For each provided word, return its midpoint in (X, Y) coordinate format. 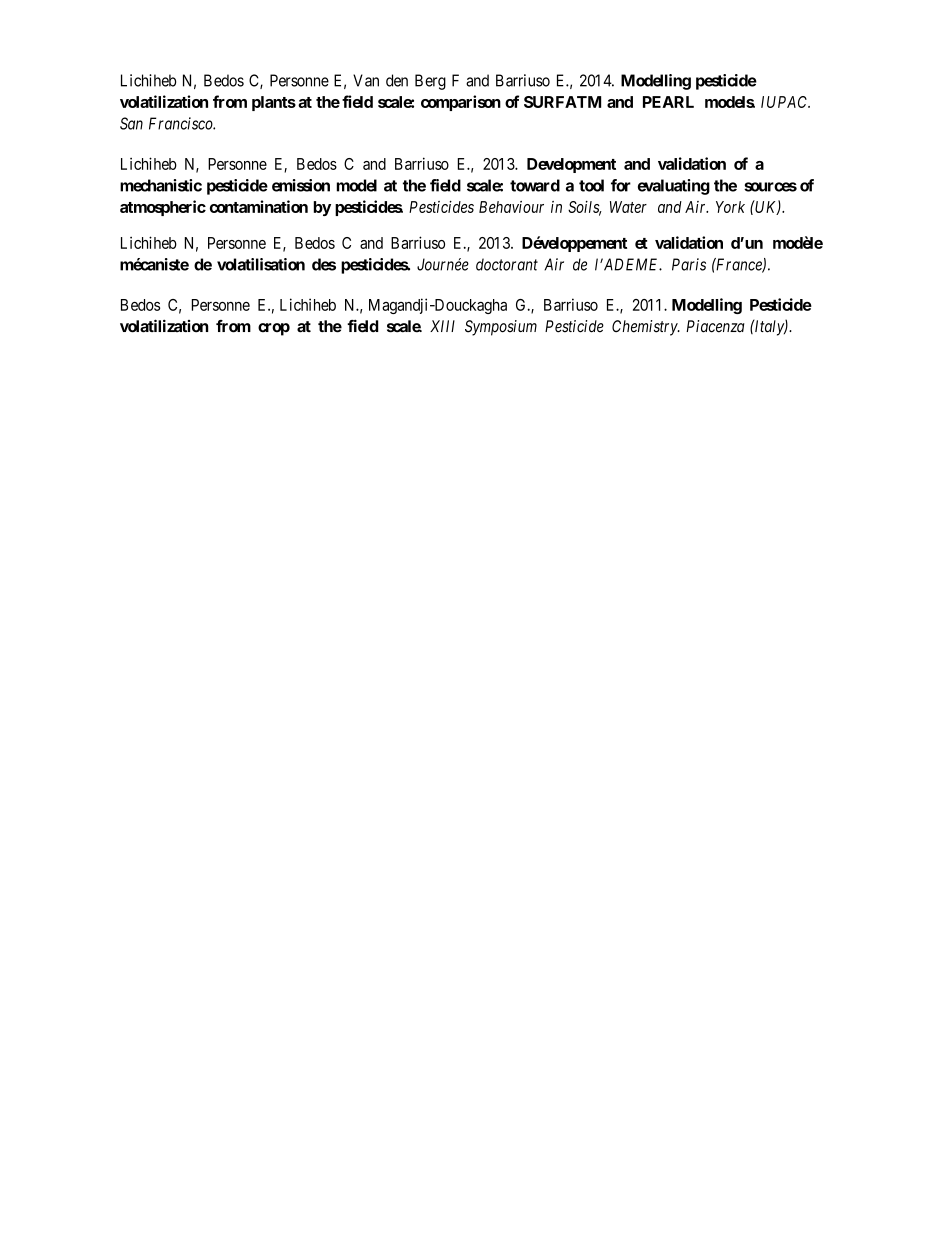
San (131, 123)
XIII (442, 326)
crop (274, 329)
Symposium (501, 328)
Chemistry (645, 328)
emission (301, 185)
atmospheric (163, 208)
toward (535, 185)
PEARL (668, 102)
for (621, 185)
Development (571, 165)
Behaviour (511, 207)
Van (366, 80)
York (730, 207)
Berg (430, 82)
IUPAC (785, 102)
